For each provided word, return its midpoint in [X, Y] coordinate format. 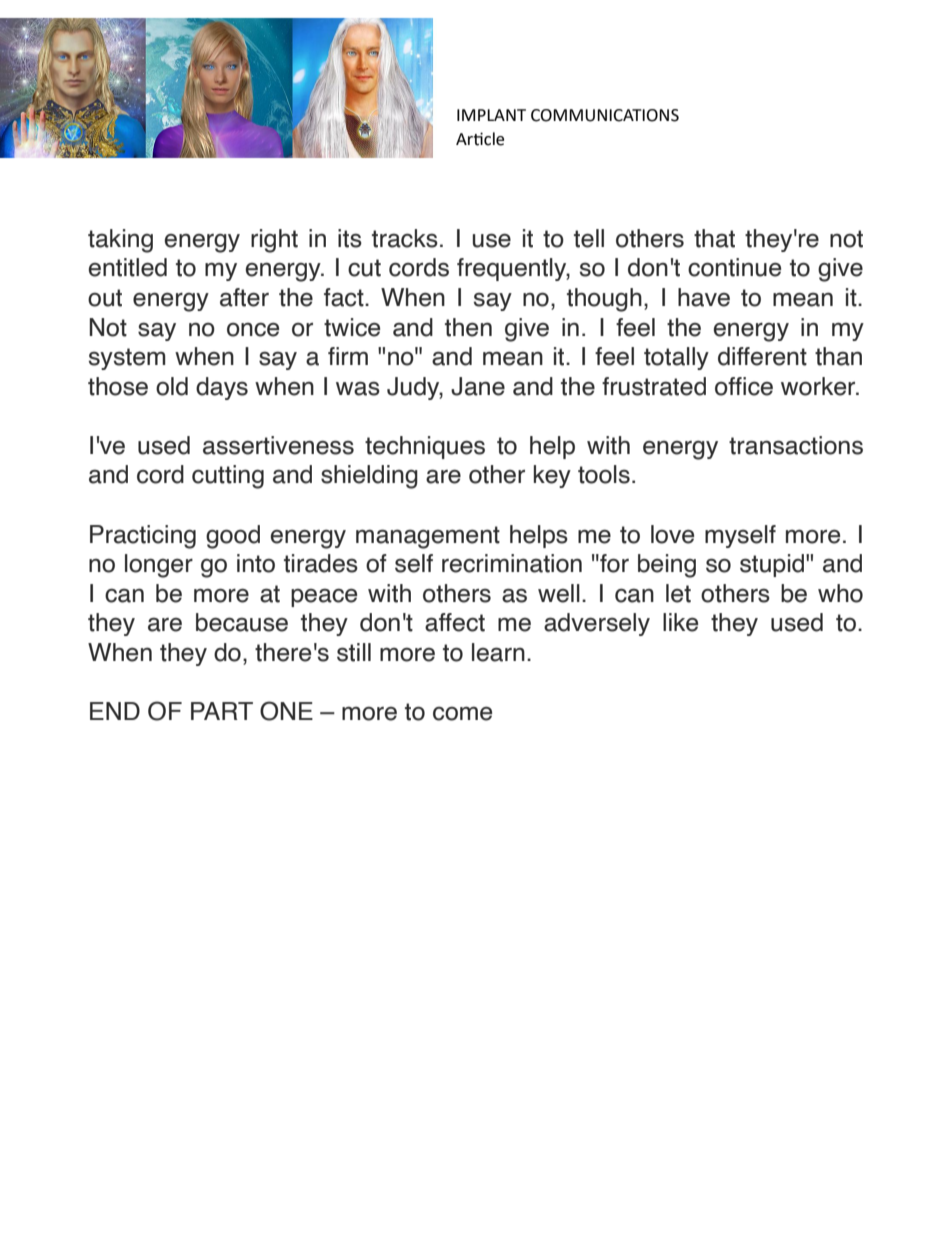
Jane [478, 386]
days [222, 388]
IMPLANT [491, 115]
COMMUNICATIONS [605, 115]
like [680, 622]
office [744, 386]
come [462, 713]
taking [120, 241]
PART [222, 711]
